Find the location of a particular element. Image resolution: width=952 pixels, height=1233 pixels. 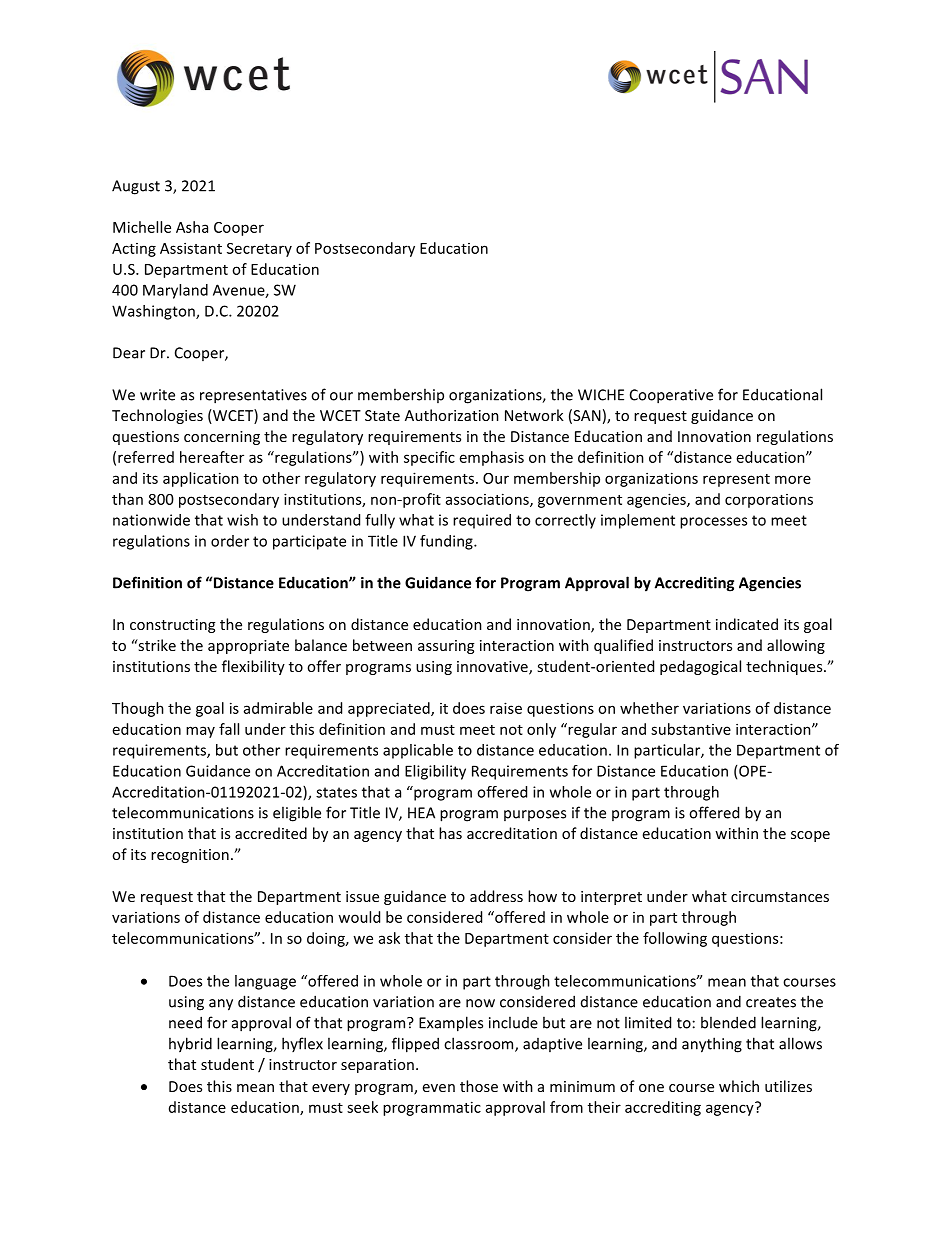

Asha is located at coordinates (192, 227).
